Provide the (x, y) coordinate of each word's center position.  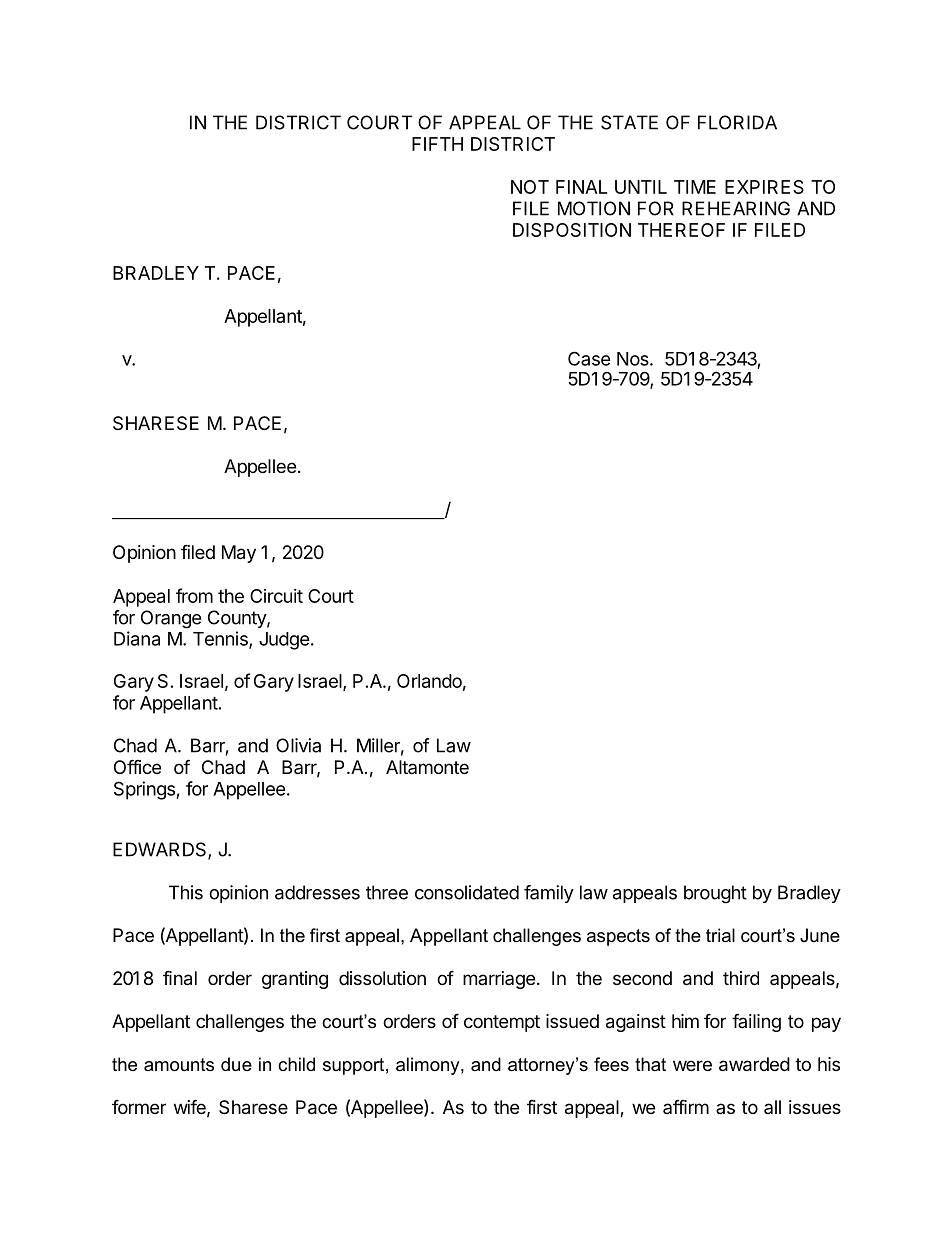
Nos (634, 359)
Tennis (221, 639)
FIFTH (437, 144)
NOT (530, 187)
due (236, 1064)
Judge (284, 641)
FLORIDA (737, 122)
